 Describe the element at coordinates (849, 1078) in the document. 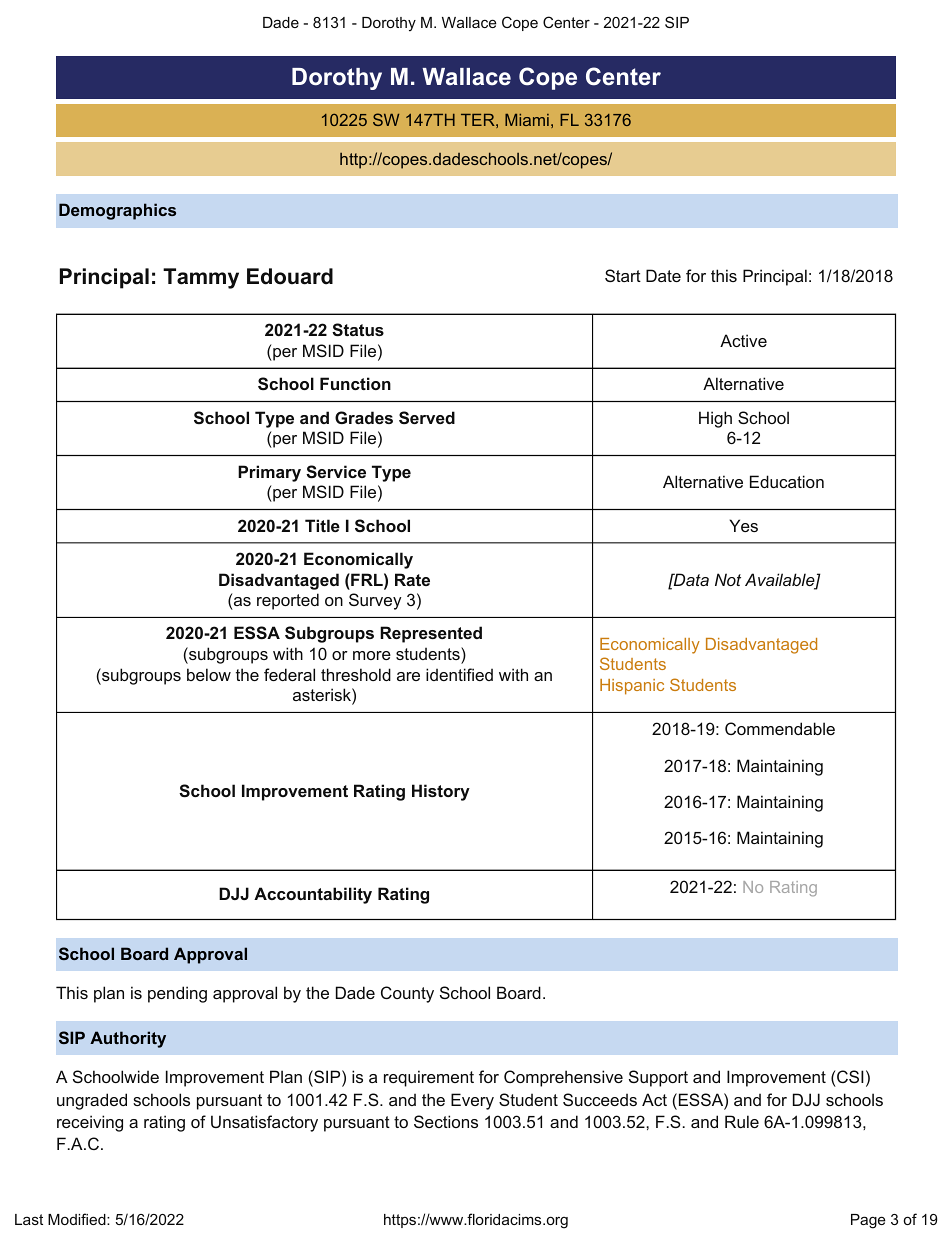

I see `CSI` at that location.
